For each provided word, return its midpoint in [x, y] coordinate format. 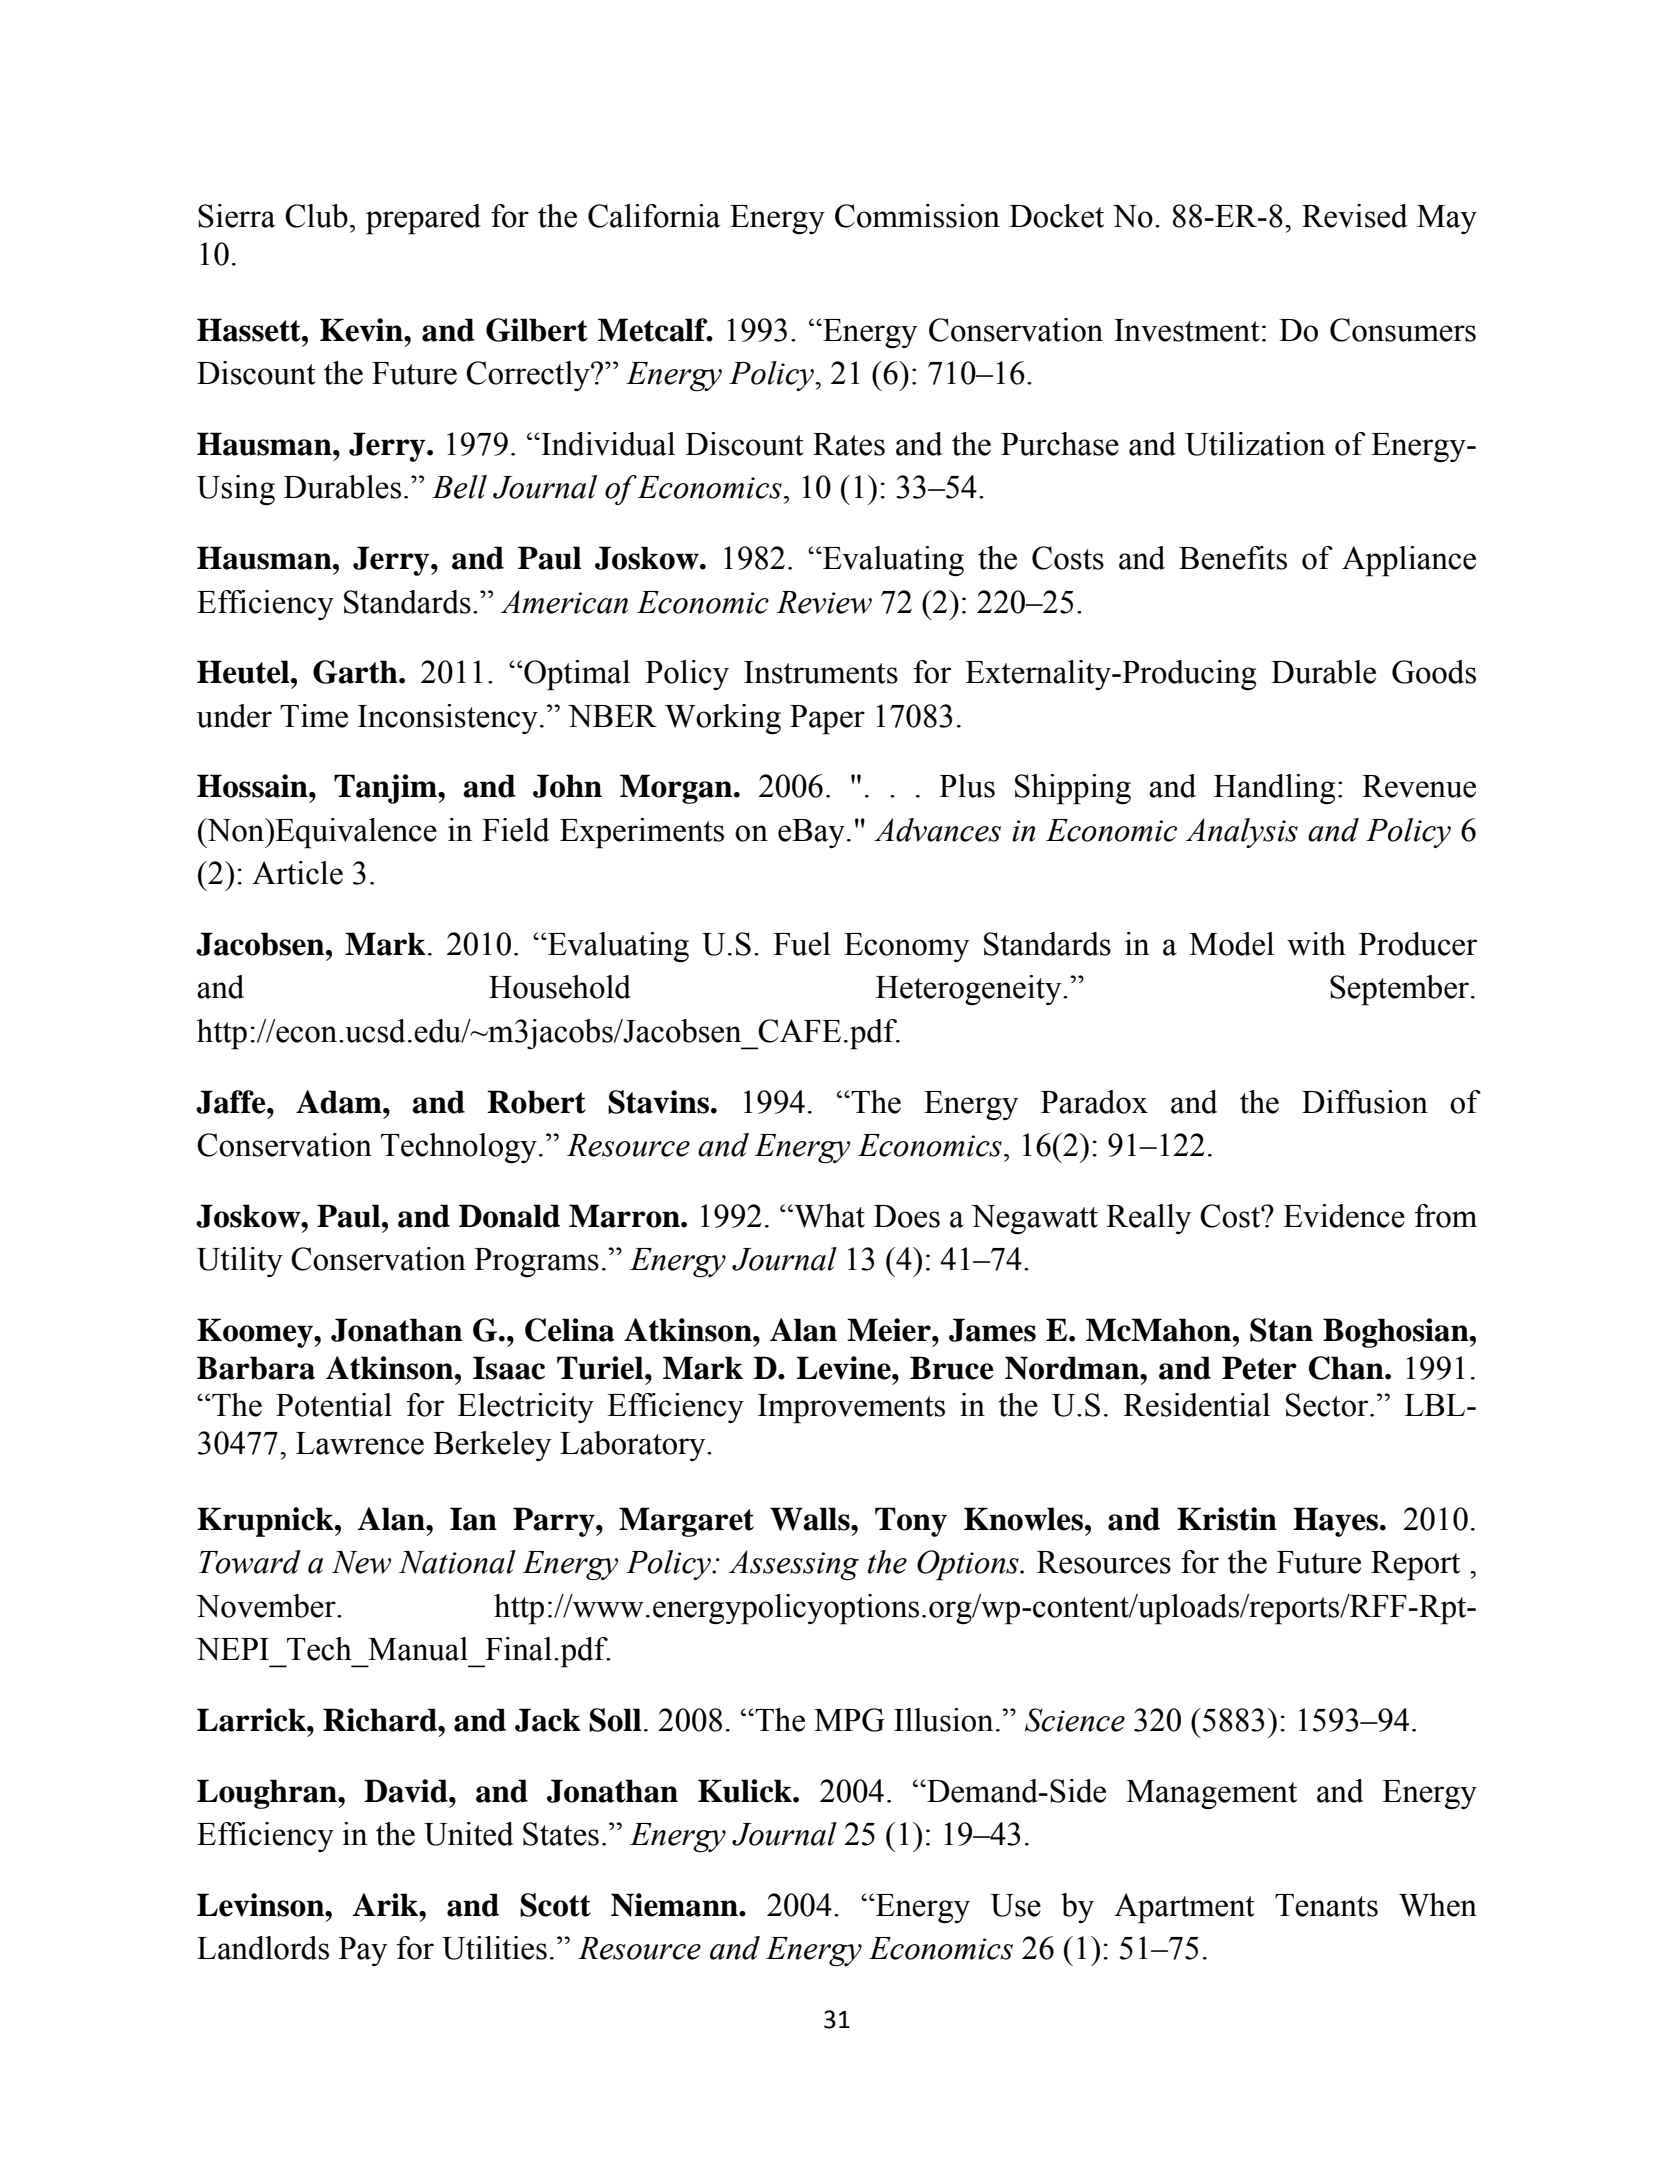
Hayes [1335, 1522]
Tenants [1326, 1905]
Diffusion [1365, 1102]
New [361, 1562]
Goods [1434, 672]
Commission [917, 216]
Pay [363, 1951]
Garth [356, 672]
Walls [811, 1519]
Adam [340, 1102]
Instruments [821, 672]
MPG [849, 1720]
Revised [1355, 216]
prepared [423, 219]
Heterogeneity [970, 990]
